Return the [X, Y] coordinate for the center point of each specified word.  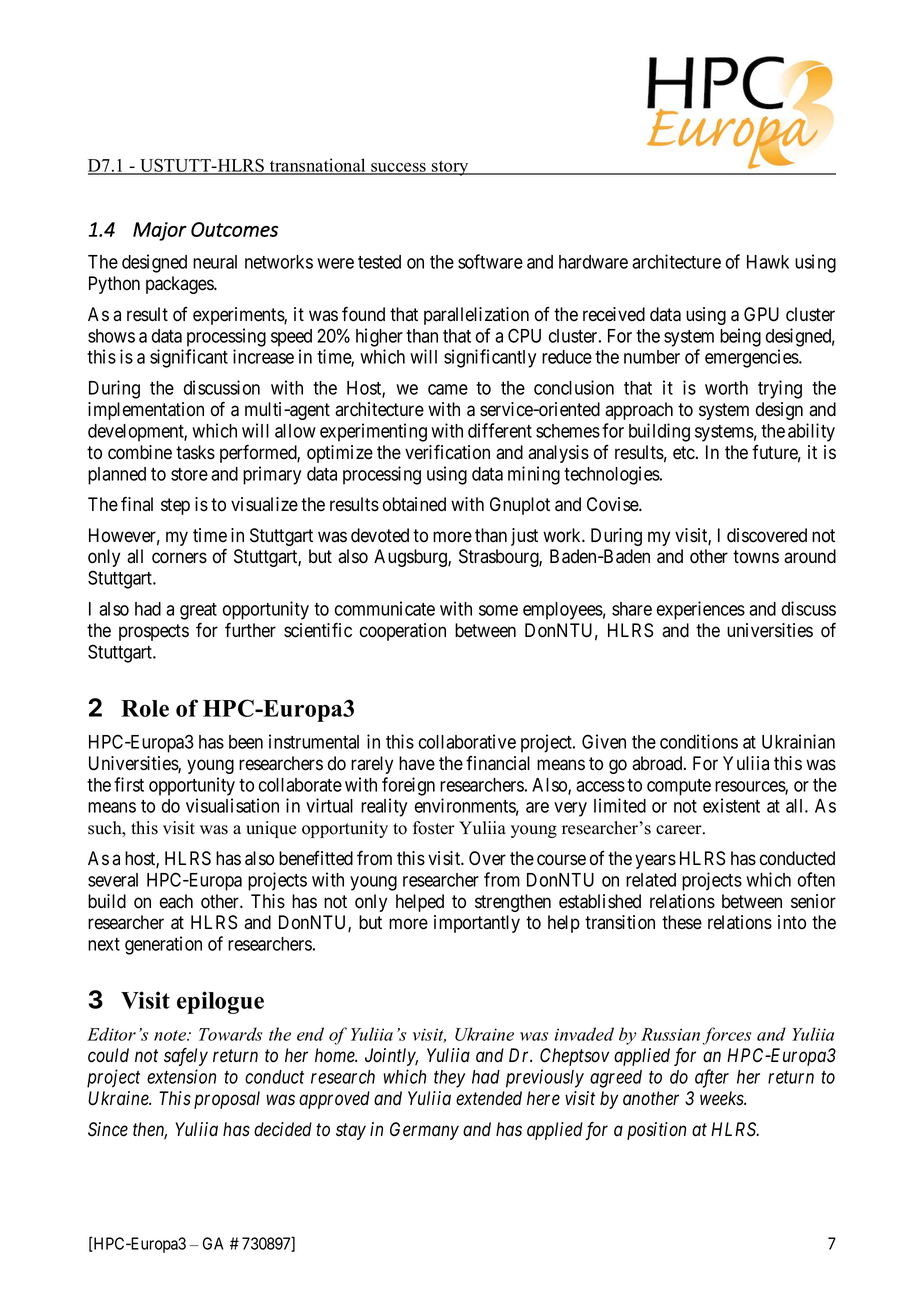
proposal [227, 1100]
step [175, 506]
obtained [414, 504]
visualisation [232, 805]
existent [731, 805]
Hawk [768, 262]
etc [684, 453]
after [712, 1078]
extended [489, 1098]
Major [160, 231]
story [450, 168]
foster [434, 828]
